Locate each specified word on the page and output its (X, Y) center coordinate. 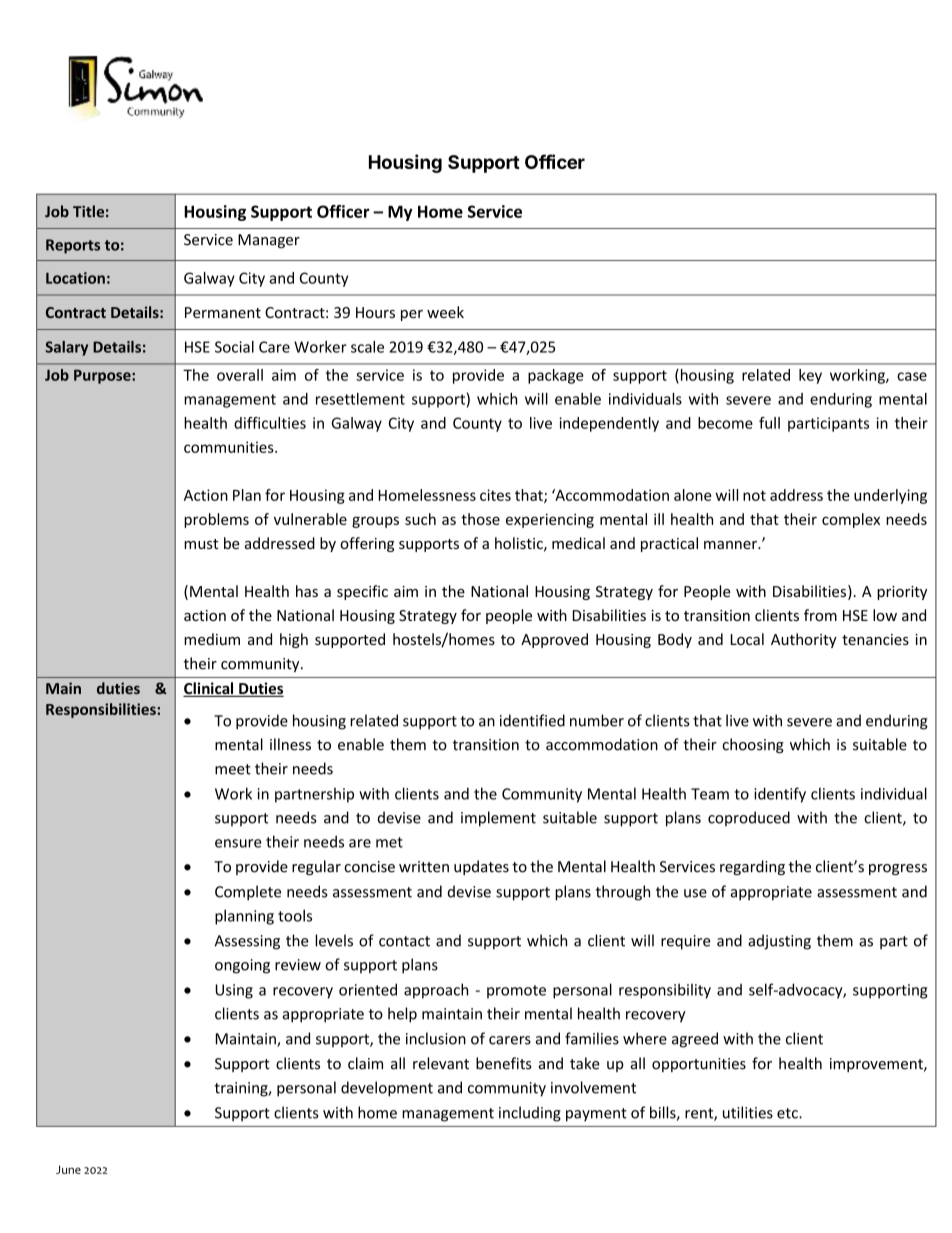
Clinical (209, 689)
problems (216, 520)
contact (404, 941)
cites (495, 495)
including (530, 1114)
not (754, 495)
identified (532, 720)
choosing (753, 745)
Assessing (247, 942)
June (68, 1169)
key (810, 376)
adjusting (779, 942)
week (445, 312)
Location (75, 278)
